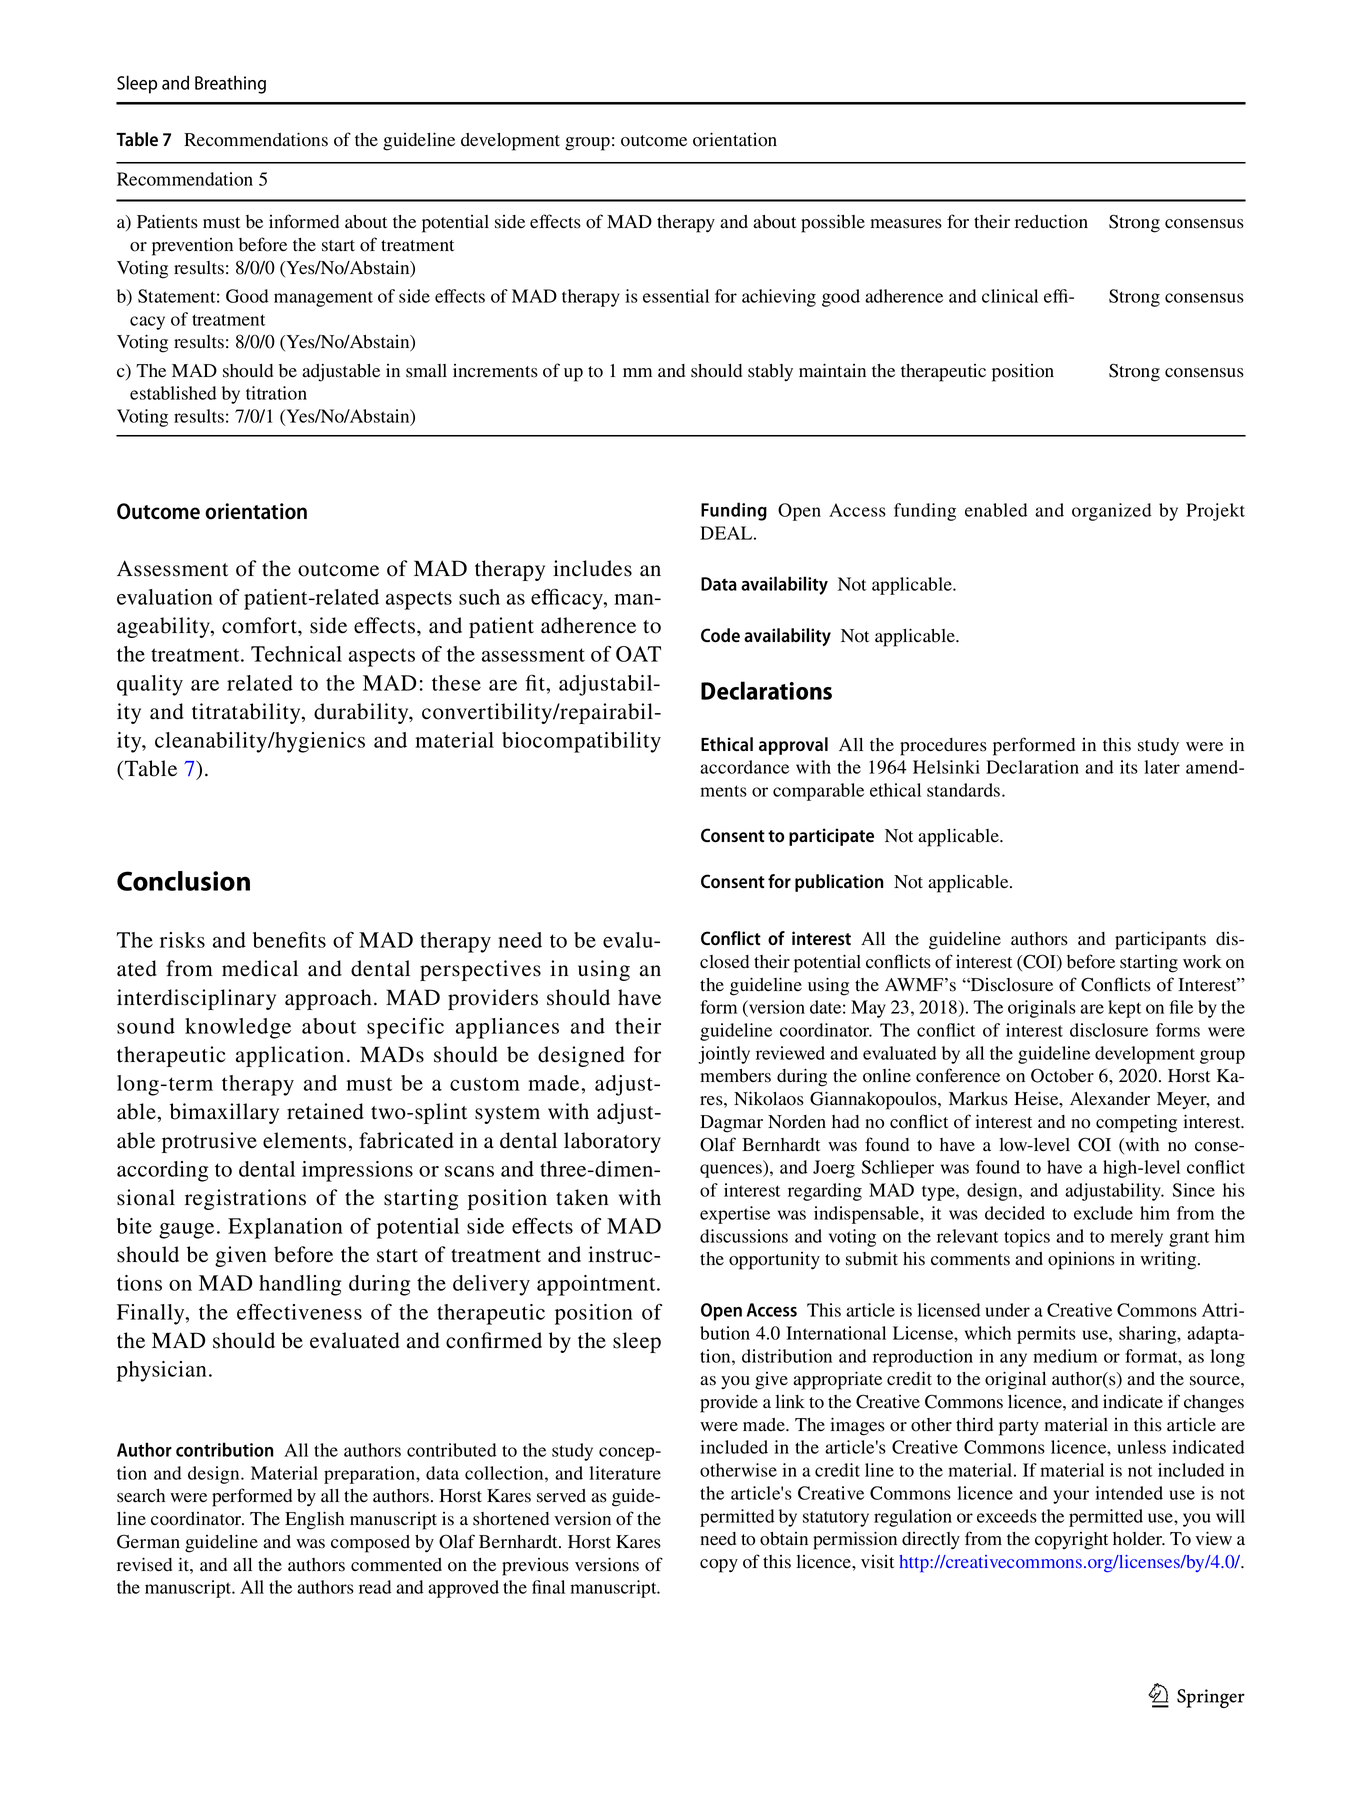 The image size is (1362, 1809). What do you see at coordinates (906, 224) in the screenshot?
I see `measures` at bounding box center [906, 224].
